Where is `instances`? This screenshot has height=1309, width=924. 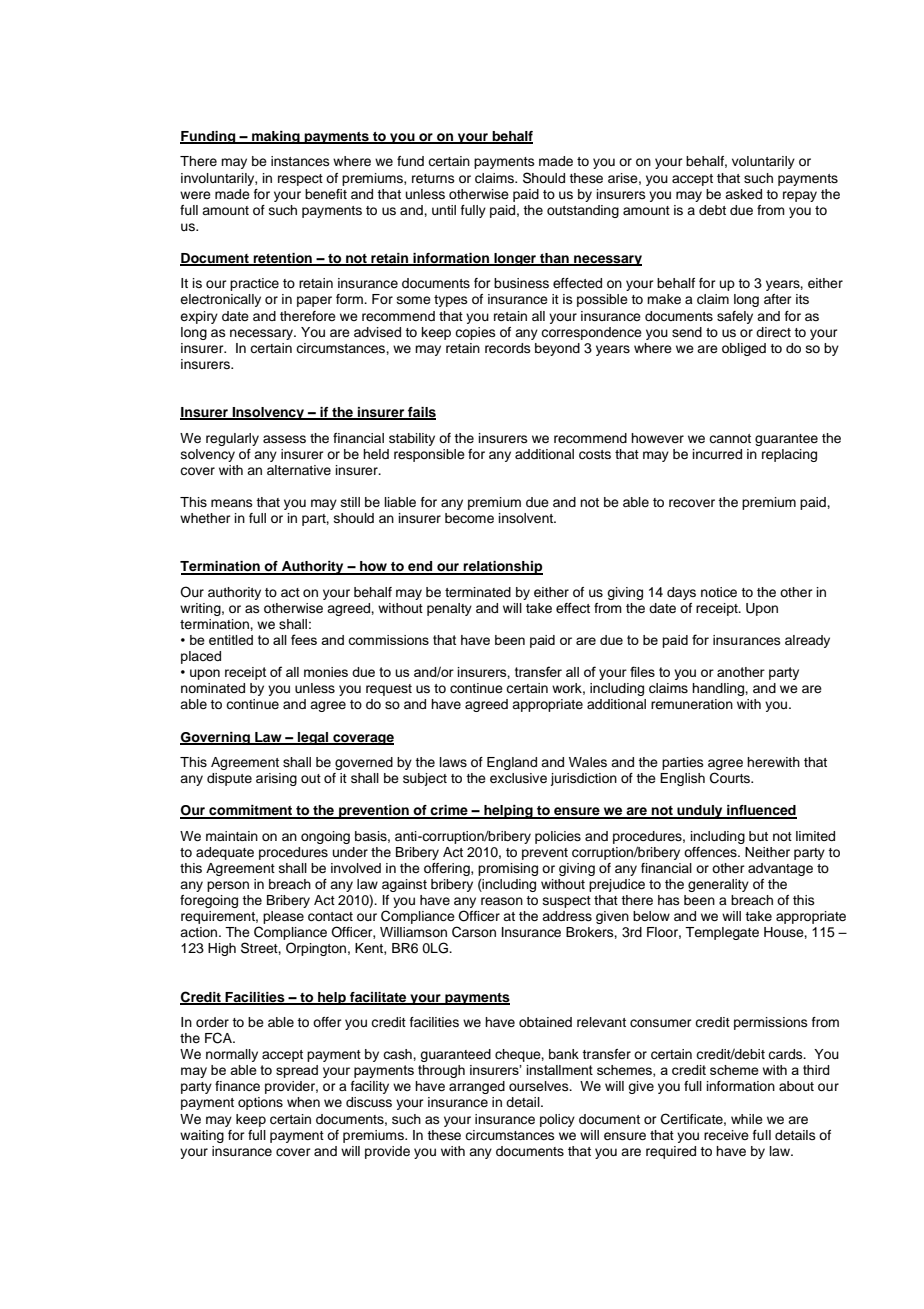
instances is located at coordinates (300, 161).
